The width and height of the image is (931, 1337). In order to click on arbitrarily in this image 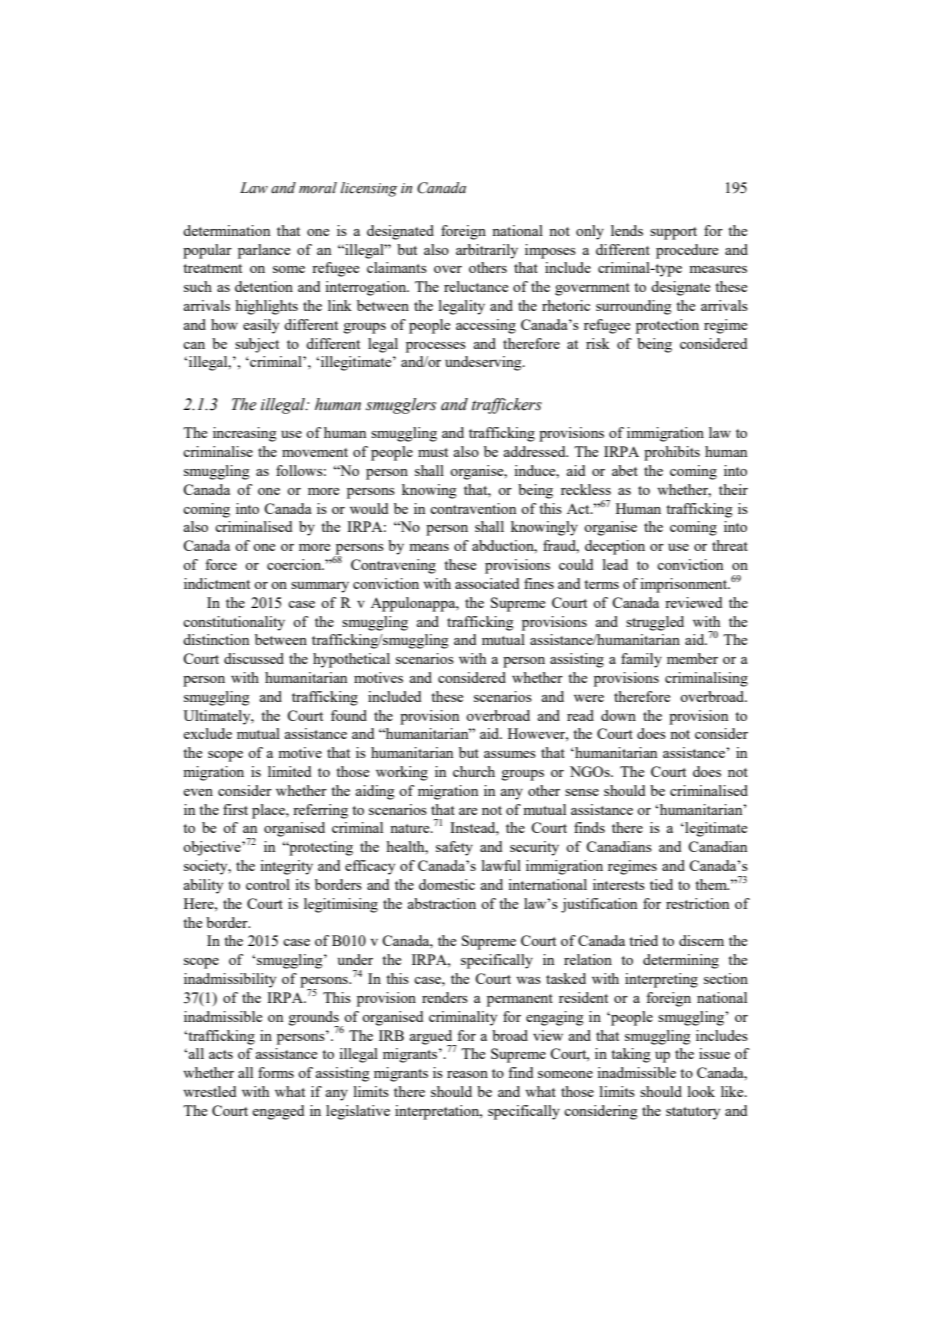, I will do `click(487, 251)`.
